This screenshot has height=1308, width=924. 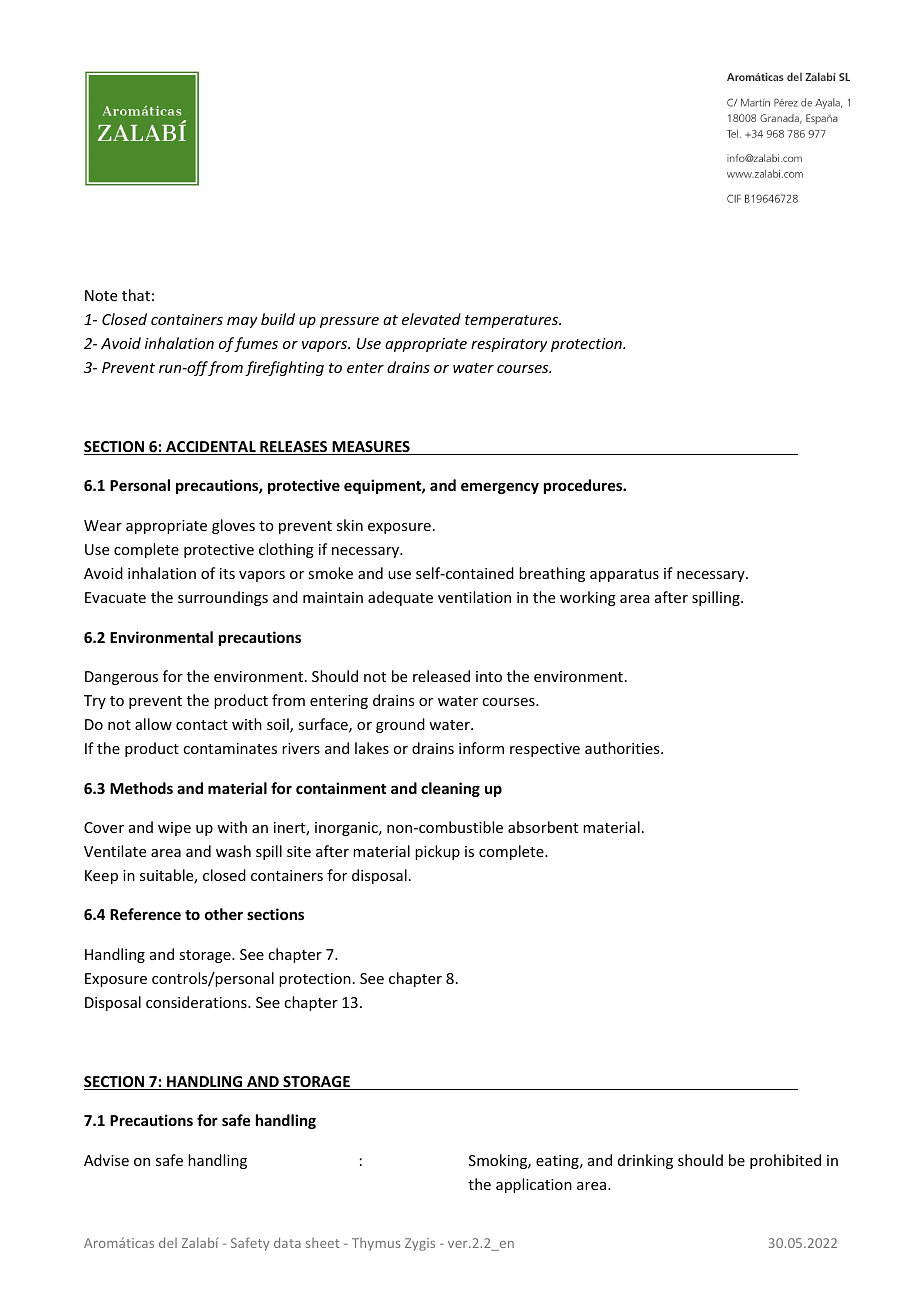 I want to click on pickup, so click(x=437, y=852).
